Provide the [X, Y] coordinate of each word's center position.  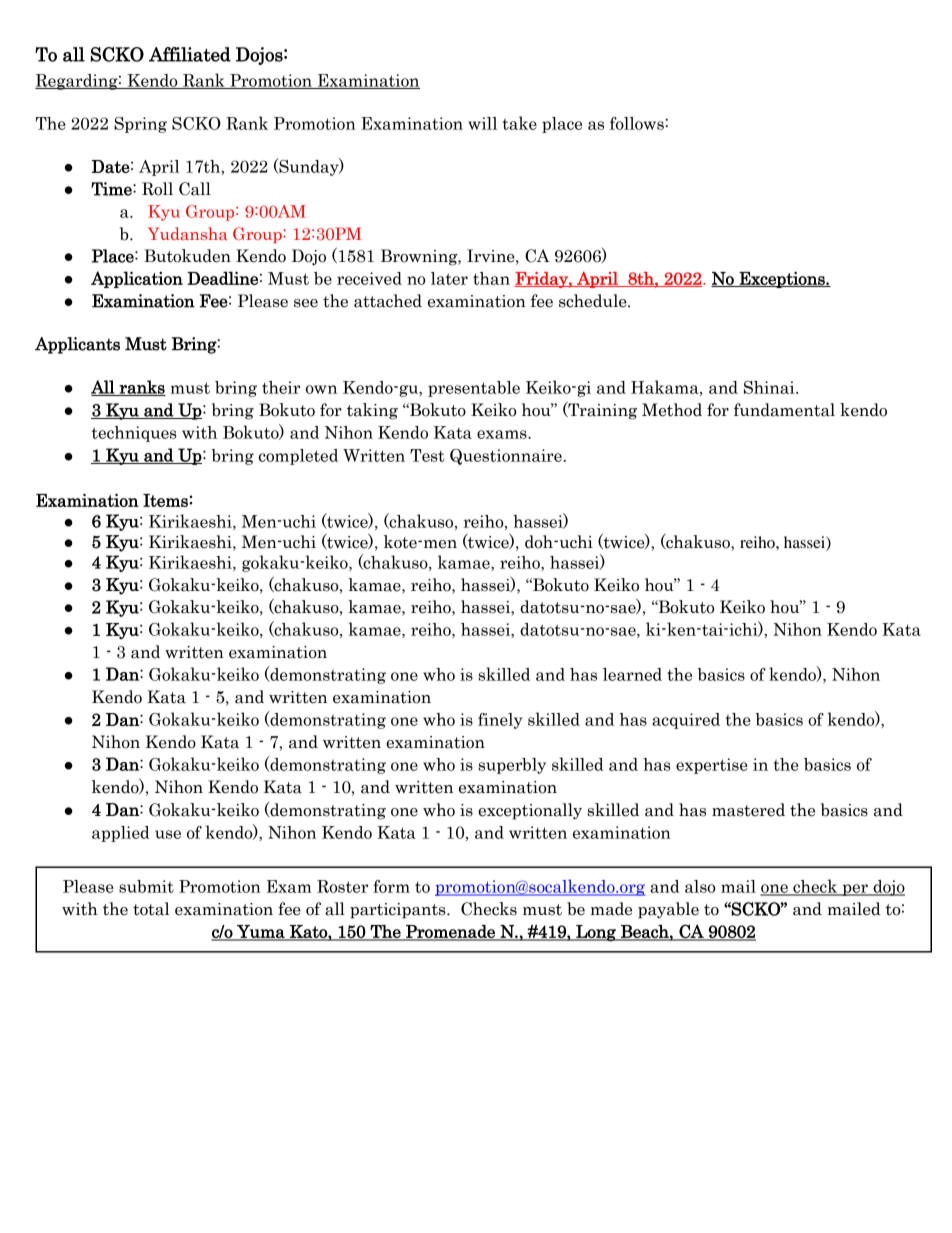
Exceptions [782, 279]
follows [638, 123]
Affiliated [190, 54]
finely [500, 721]
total [151, 909]
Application [137, 279]
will [482, 123]
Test [427, 455]
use [168, 834]
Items [166, 500]
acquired [686, 721]
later [449, 278]
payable [668, 910]
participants [399, 911]
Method [672, 410]
